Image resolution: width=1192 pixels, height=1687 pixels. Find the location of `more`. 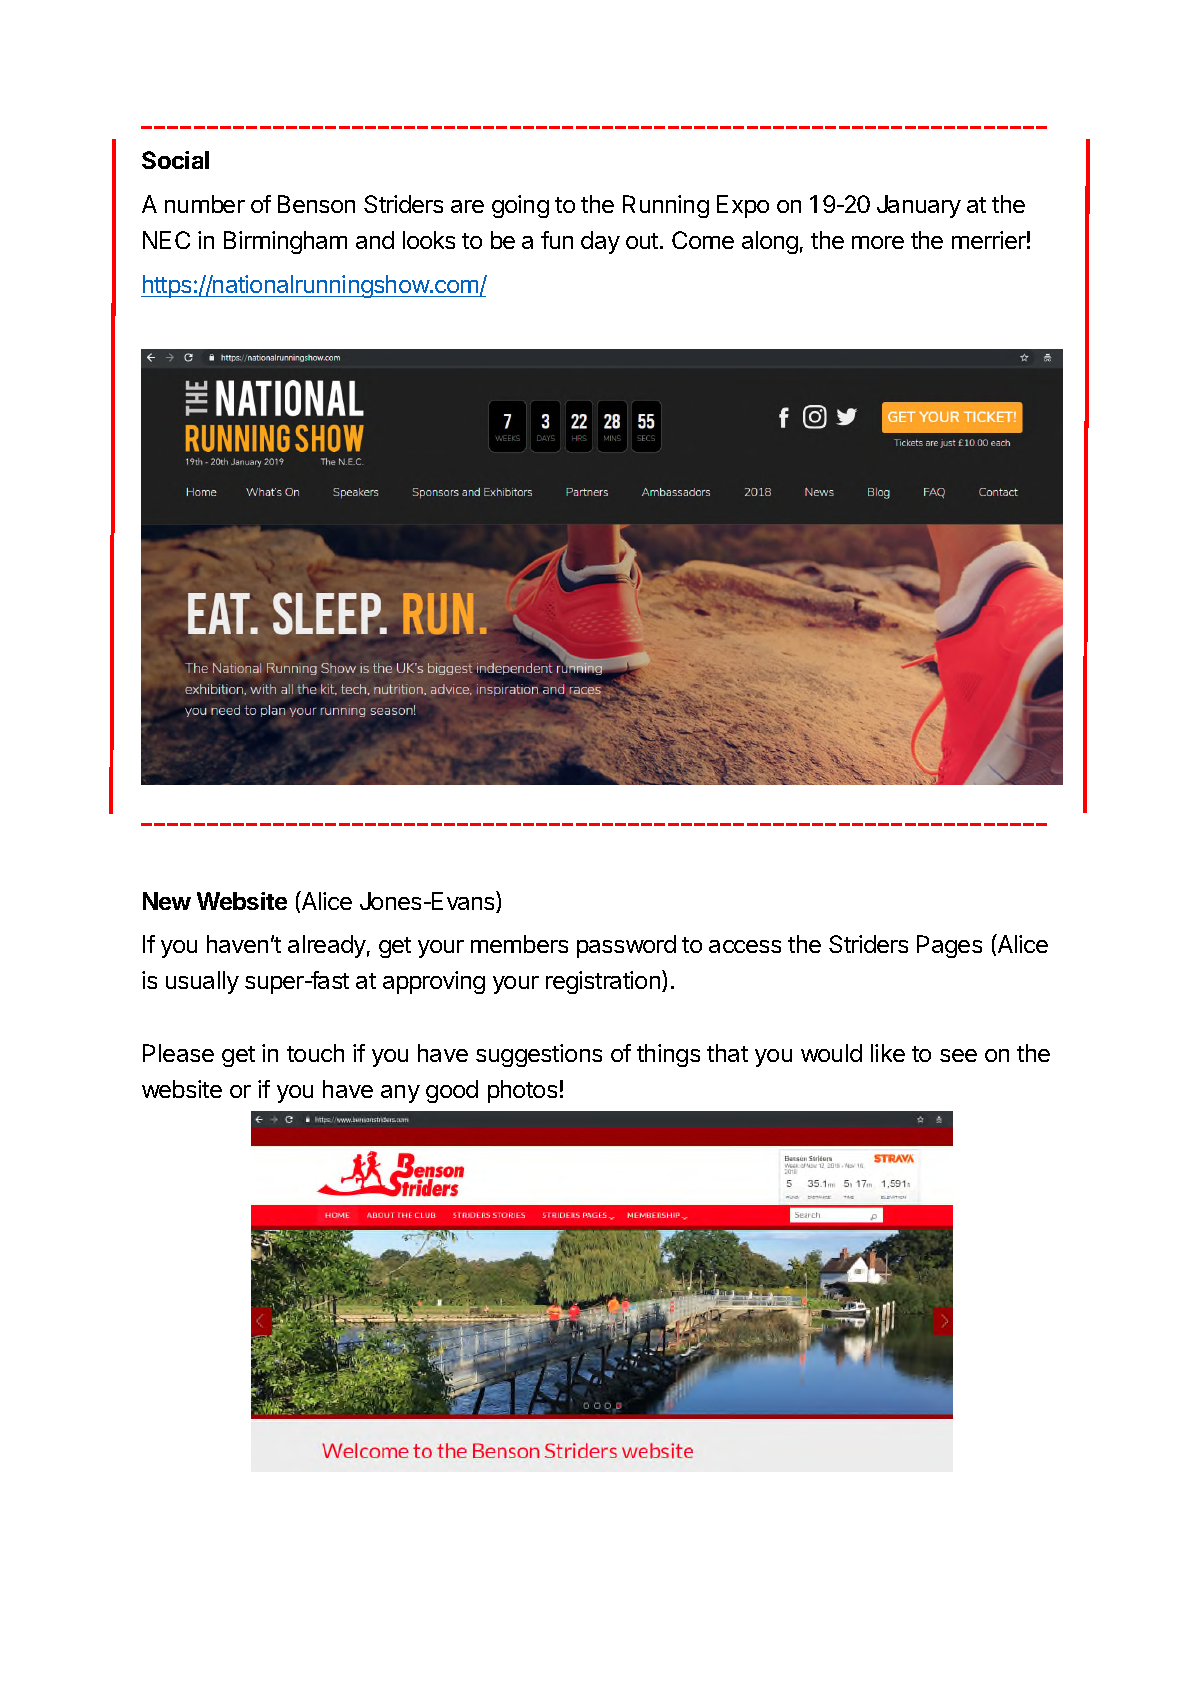

more is located at coordinates (878, 242).
